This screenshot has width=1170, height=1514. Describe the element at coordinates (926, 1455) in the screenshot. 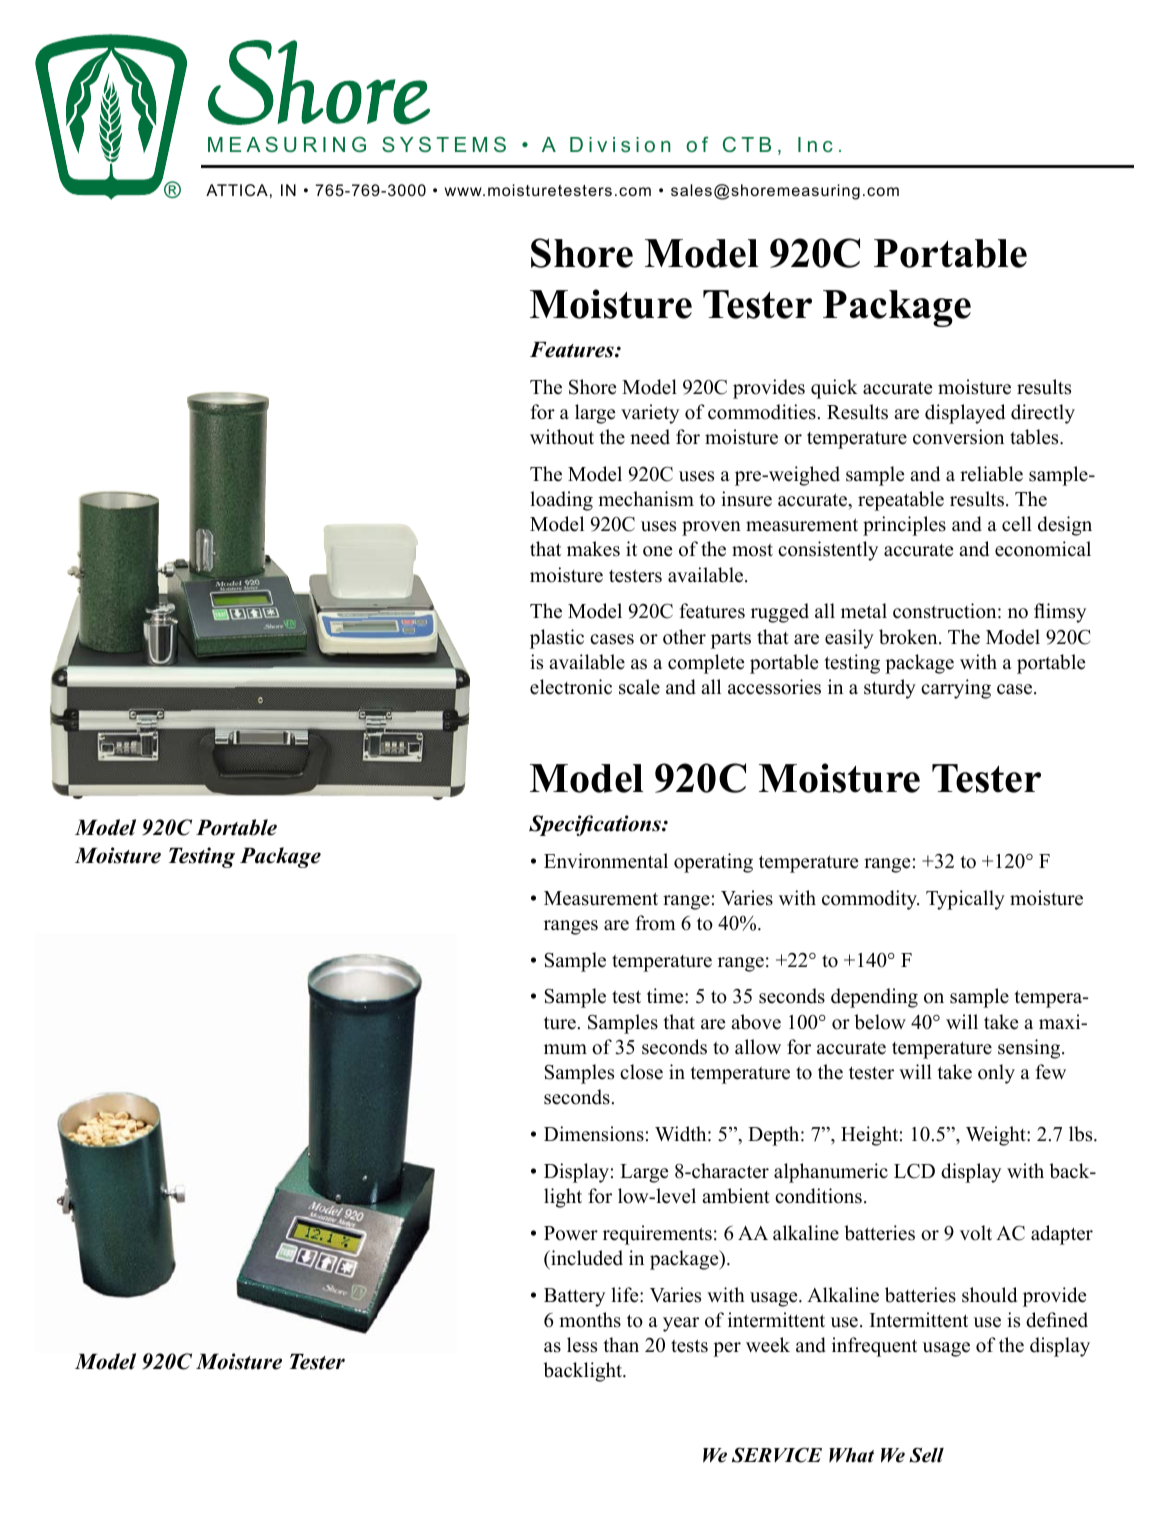

I see `Sell` at that location.
